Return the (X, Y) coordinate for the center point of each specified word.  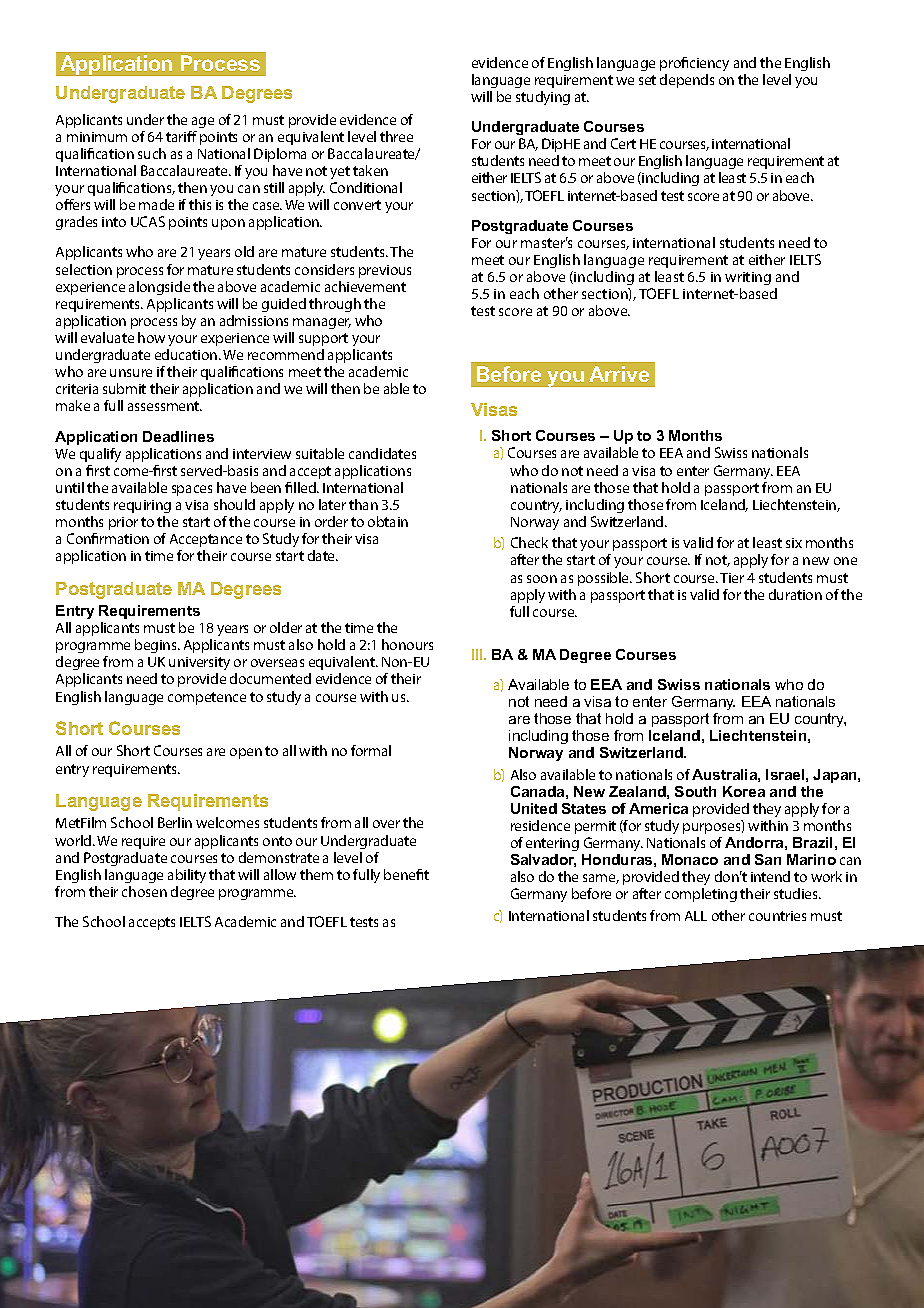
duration (795, 594)
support (323, 339)
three (396, 136)
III (478, 654)
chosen (144, 891)
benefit (406, 874)
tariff (181, 136)
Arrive (619, 374)
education (187, 354)
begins (157, 646)
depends (687, 81)
